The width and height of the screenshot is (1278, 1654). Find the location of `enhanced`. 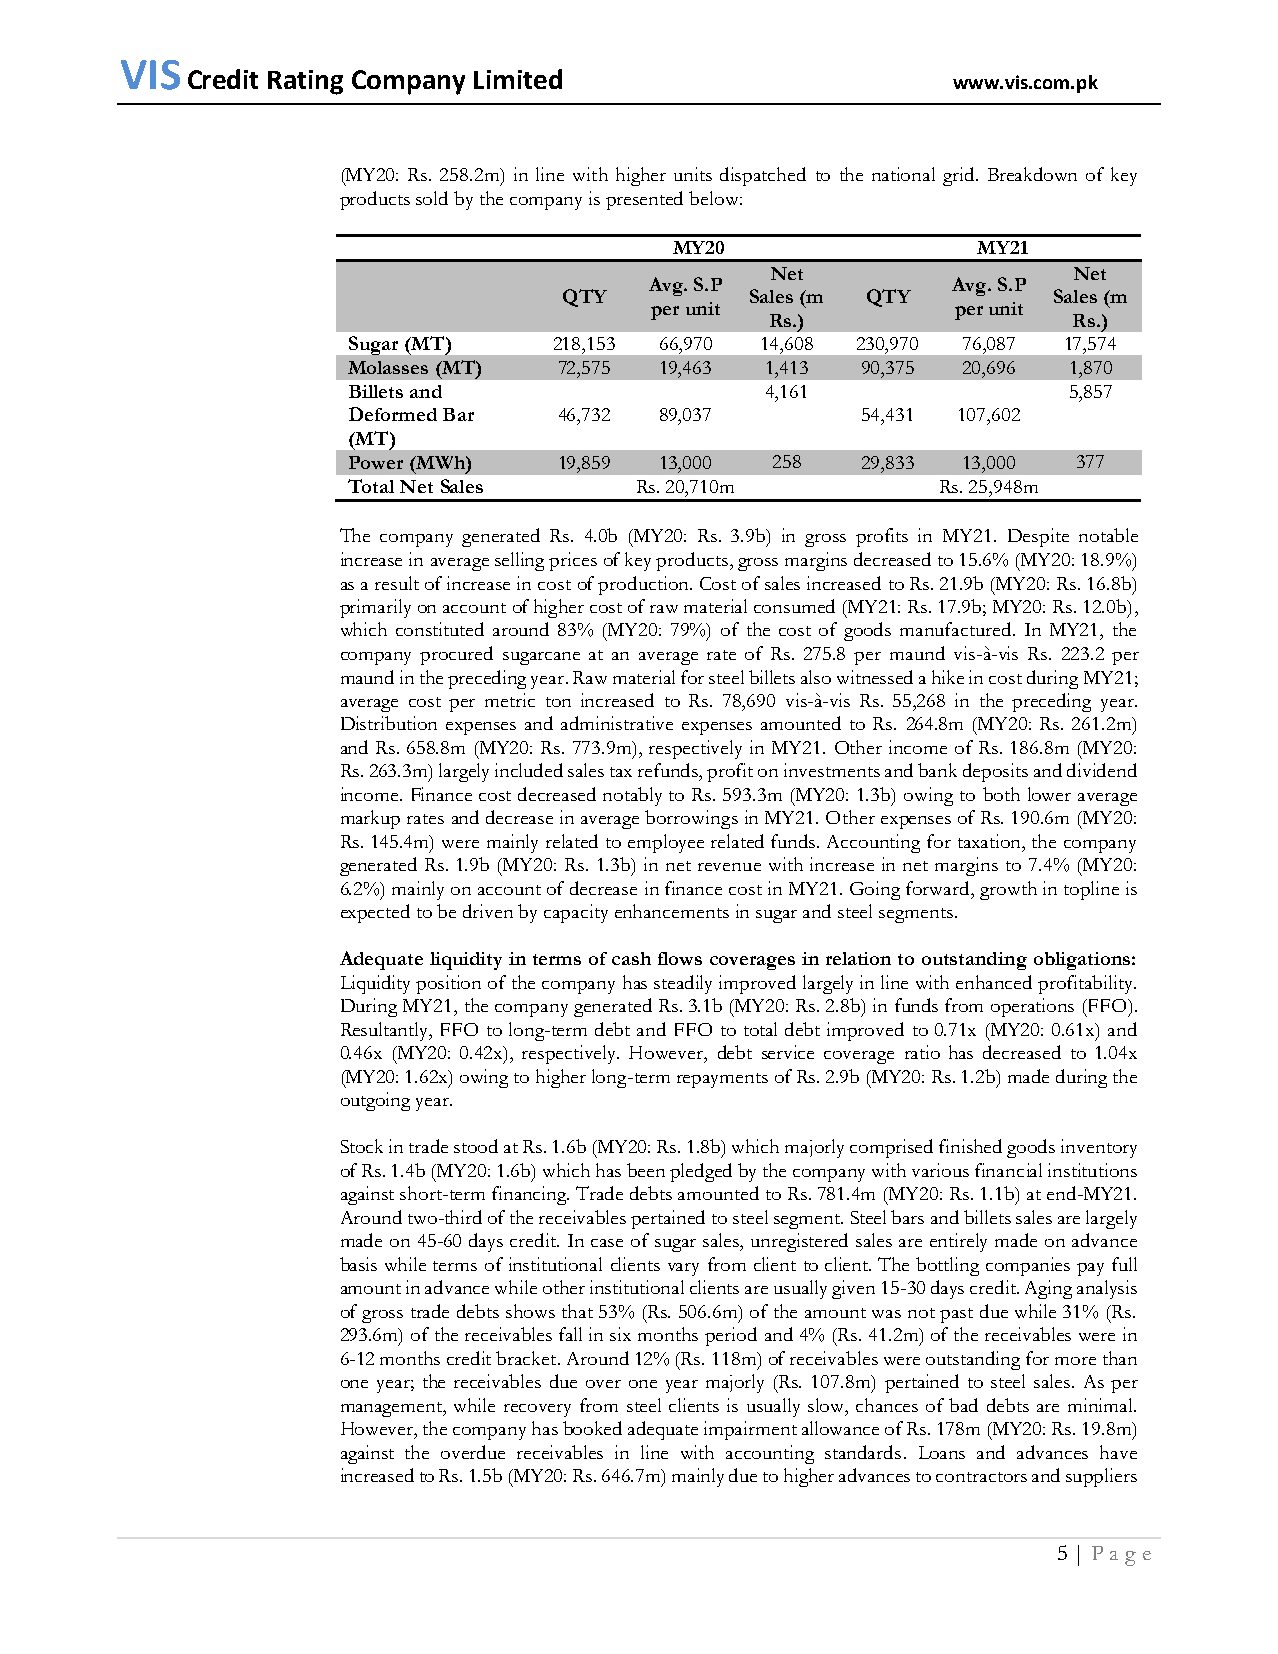

enhanced is located at coordinates (994, 982).
